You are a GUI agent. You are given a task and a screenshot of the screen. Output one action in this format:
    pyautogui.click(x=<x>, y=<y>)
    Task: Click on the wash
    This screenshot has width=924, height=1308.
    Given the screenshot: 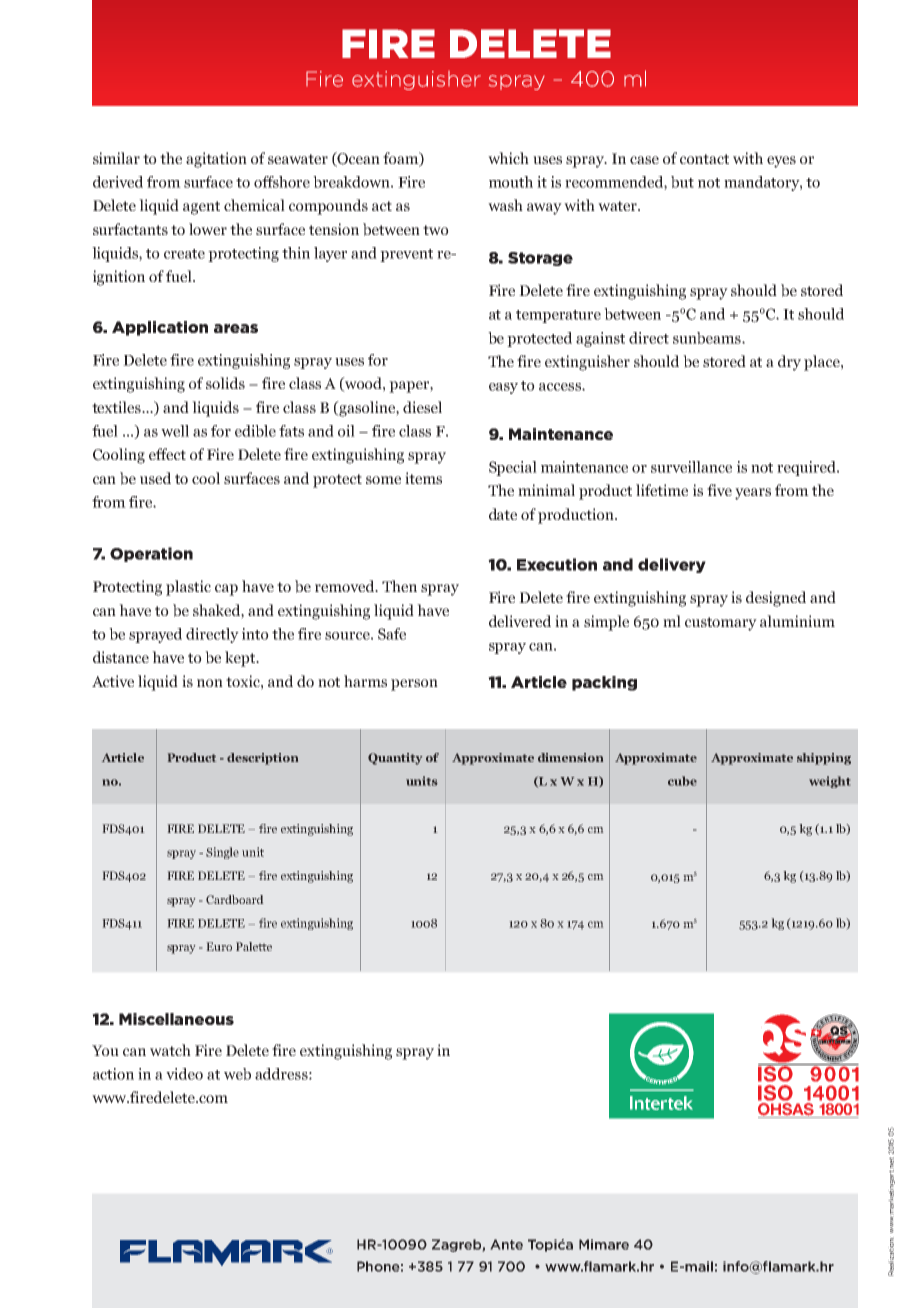 What is the action you would take?
    pyautogui.click(x=505, y=205)
